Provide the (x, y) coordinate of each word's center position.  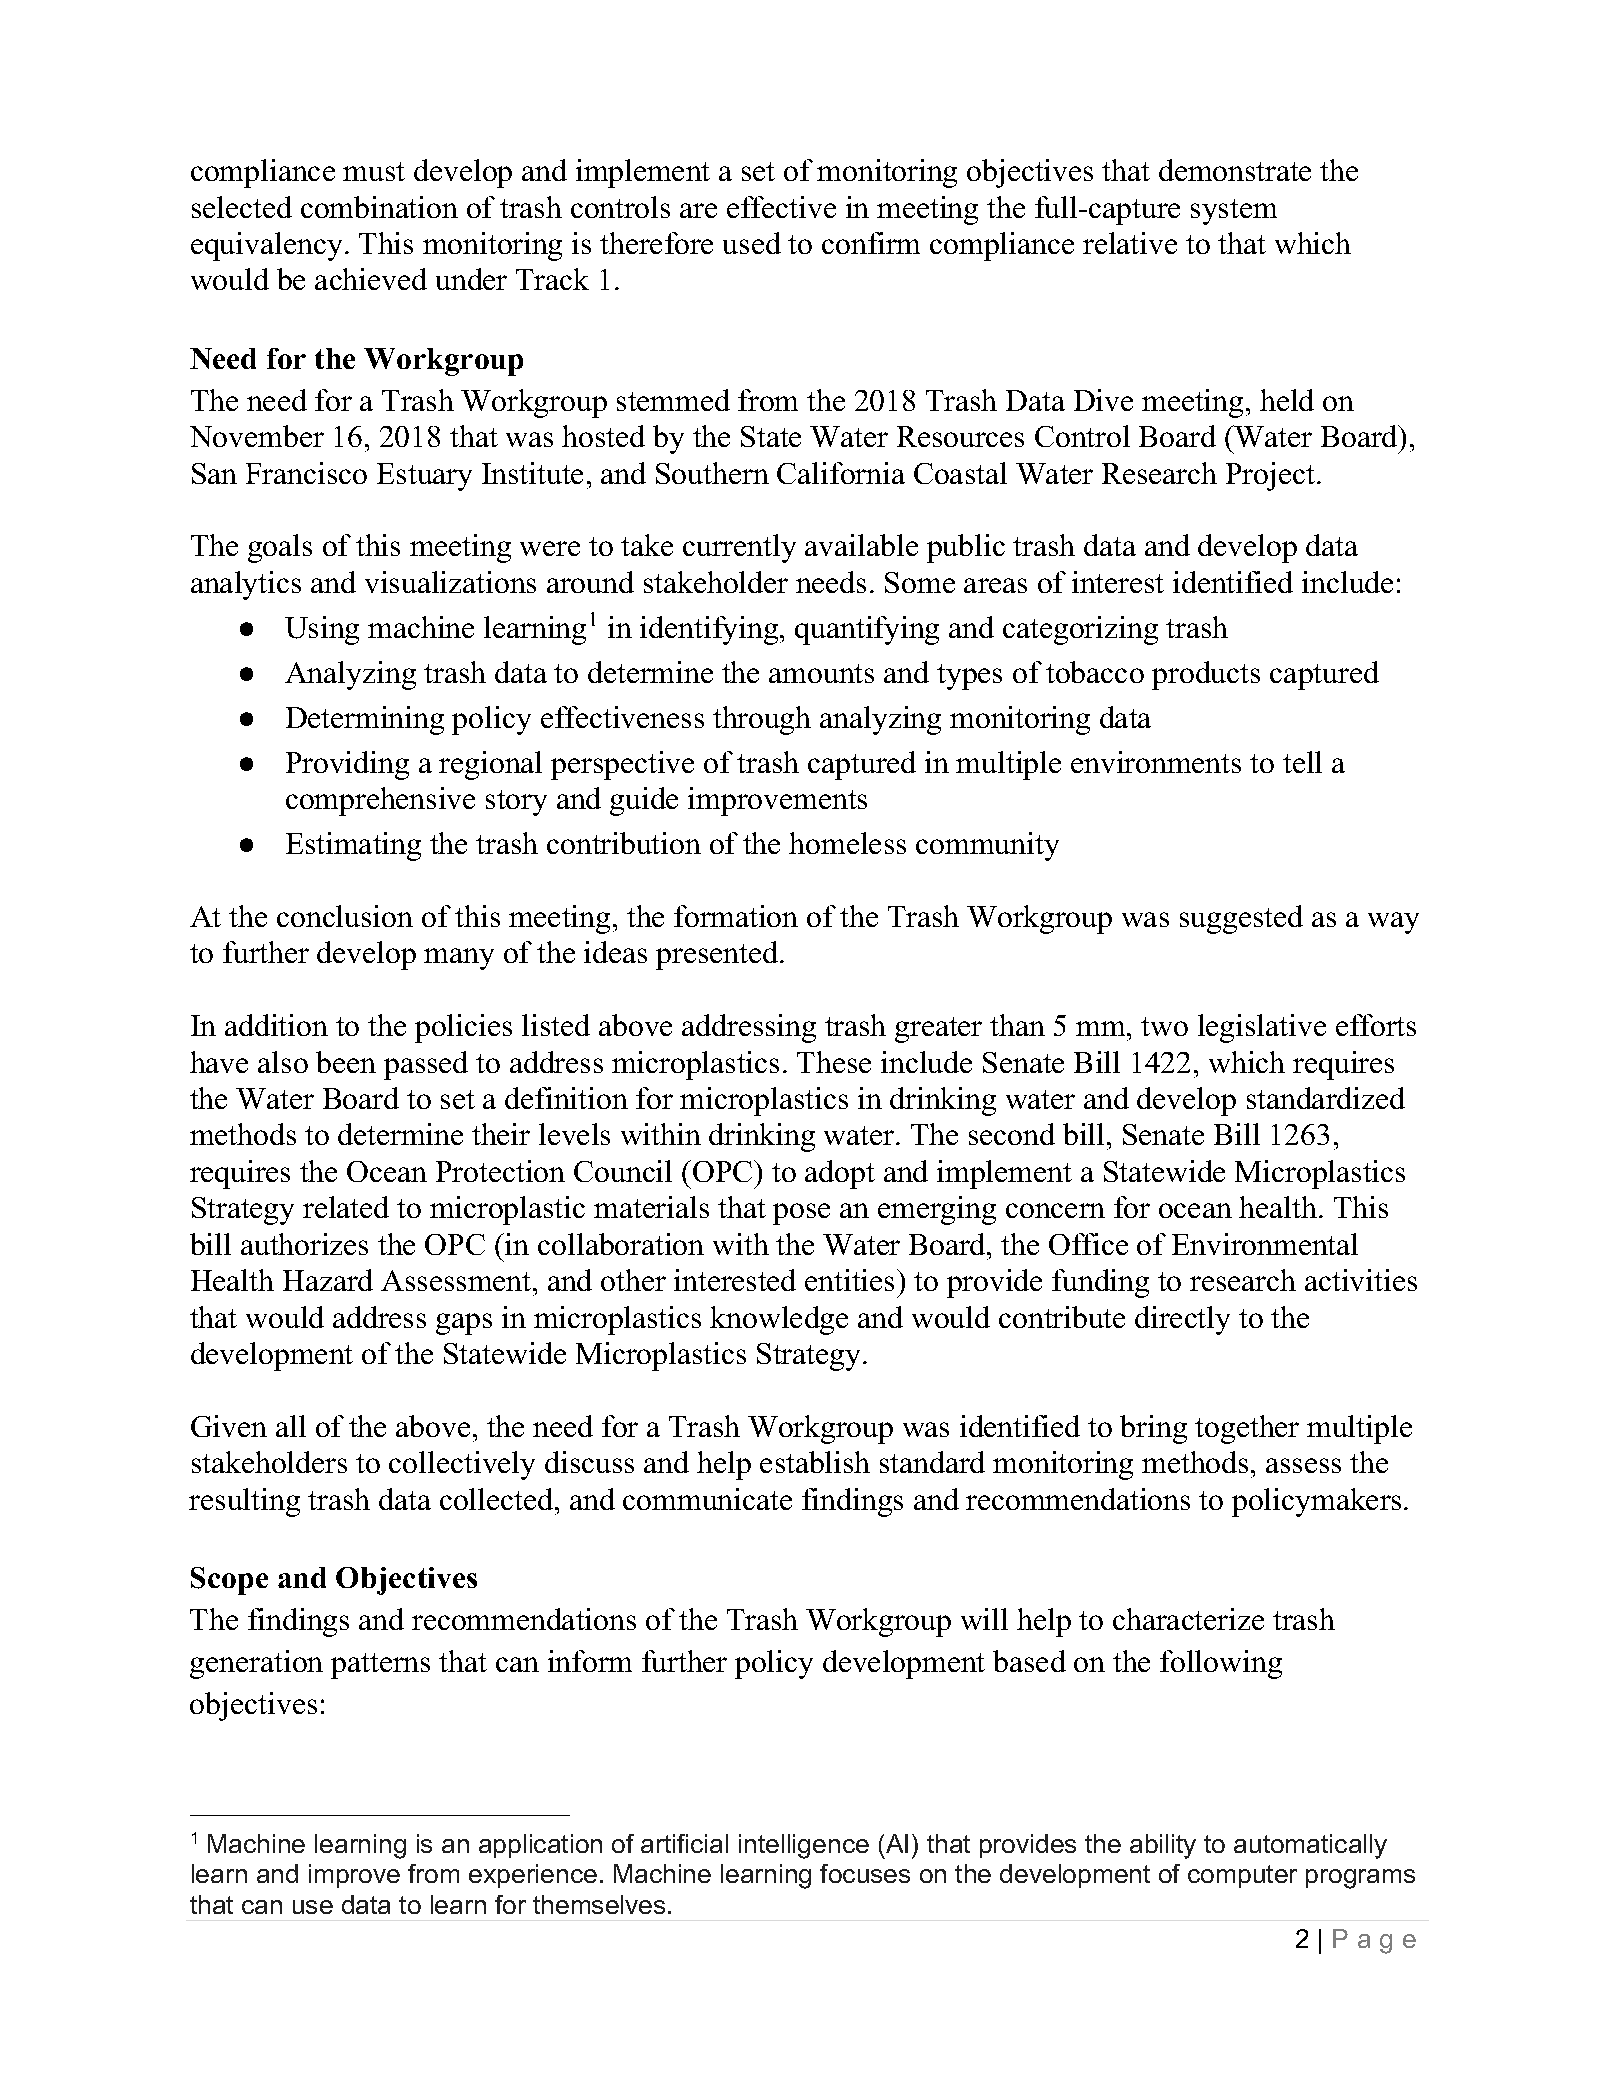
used (752, 243)
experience (533, 1876)
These (834, 1062)
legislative (1262, 1028)
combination (379, 207)
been (346, 1062)
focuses (865, 1873)
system (1234, 212)
